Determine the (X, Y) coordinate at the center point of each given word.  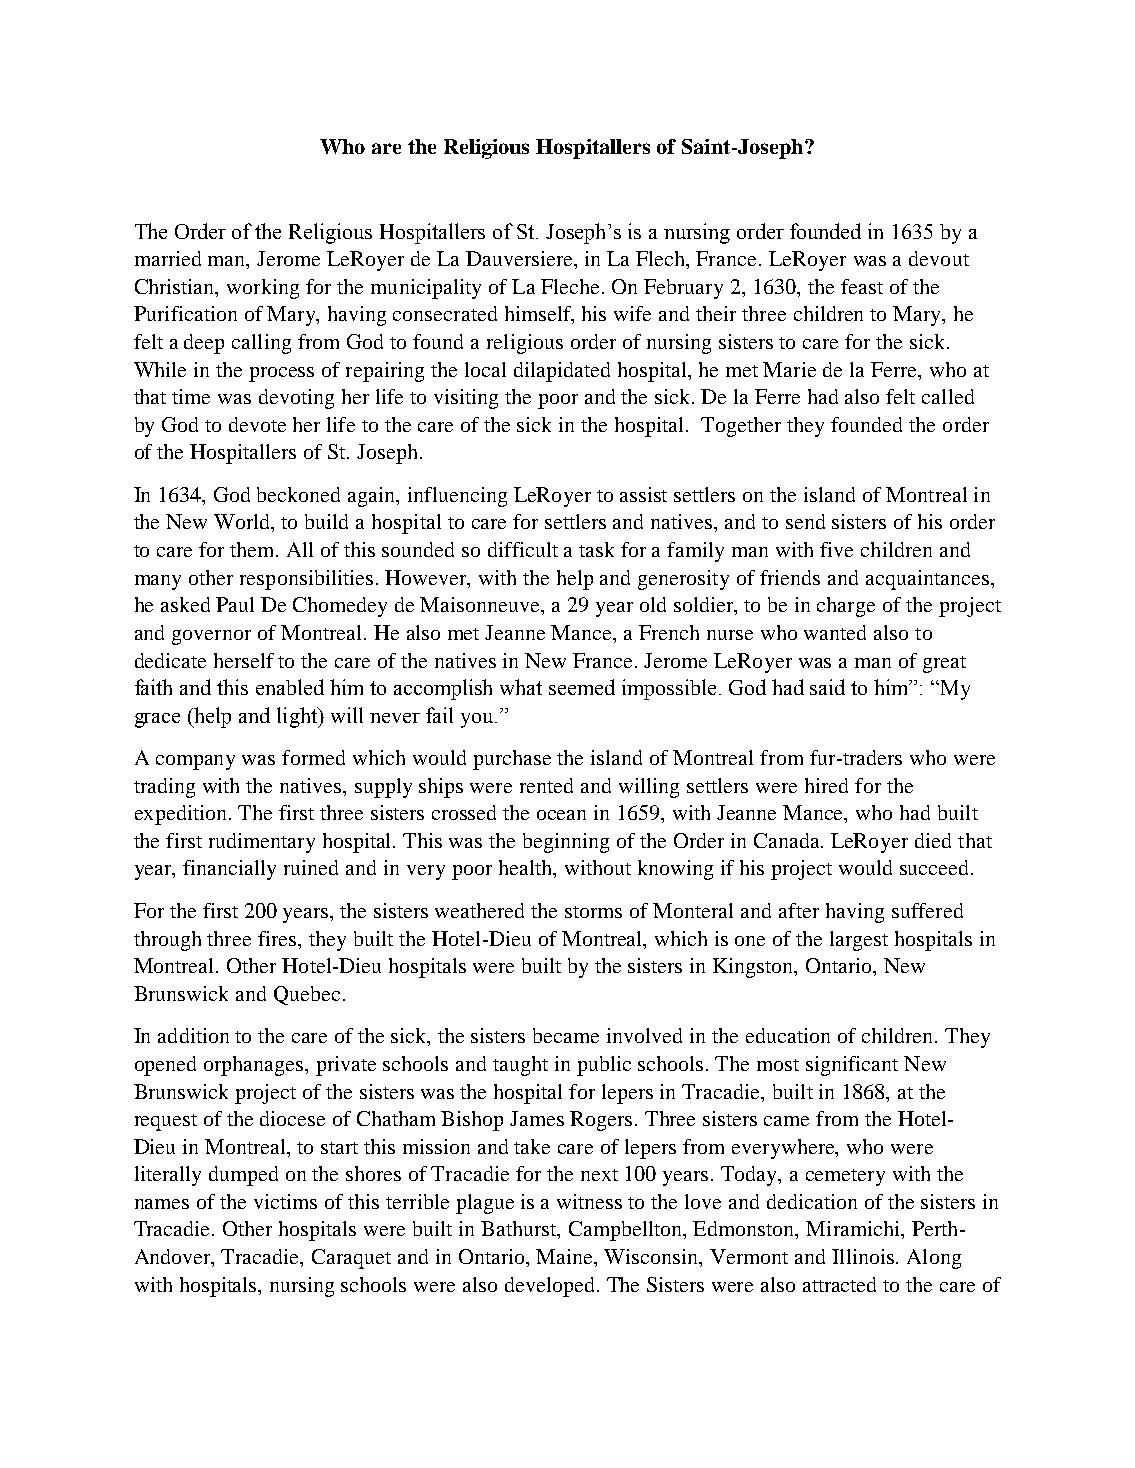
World (243, 523)
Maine (566, 1258)
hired (826, 785)
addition (193, 1035)
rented (546, 785)
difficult (523, 549)
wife (632, 313)
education (788, 1035)
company (195, 762)
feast (862, 286)
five (836, 549)
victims (285, 1201)
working (263, 289)
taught (520, 1066)
